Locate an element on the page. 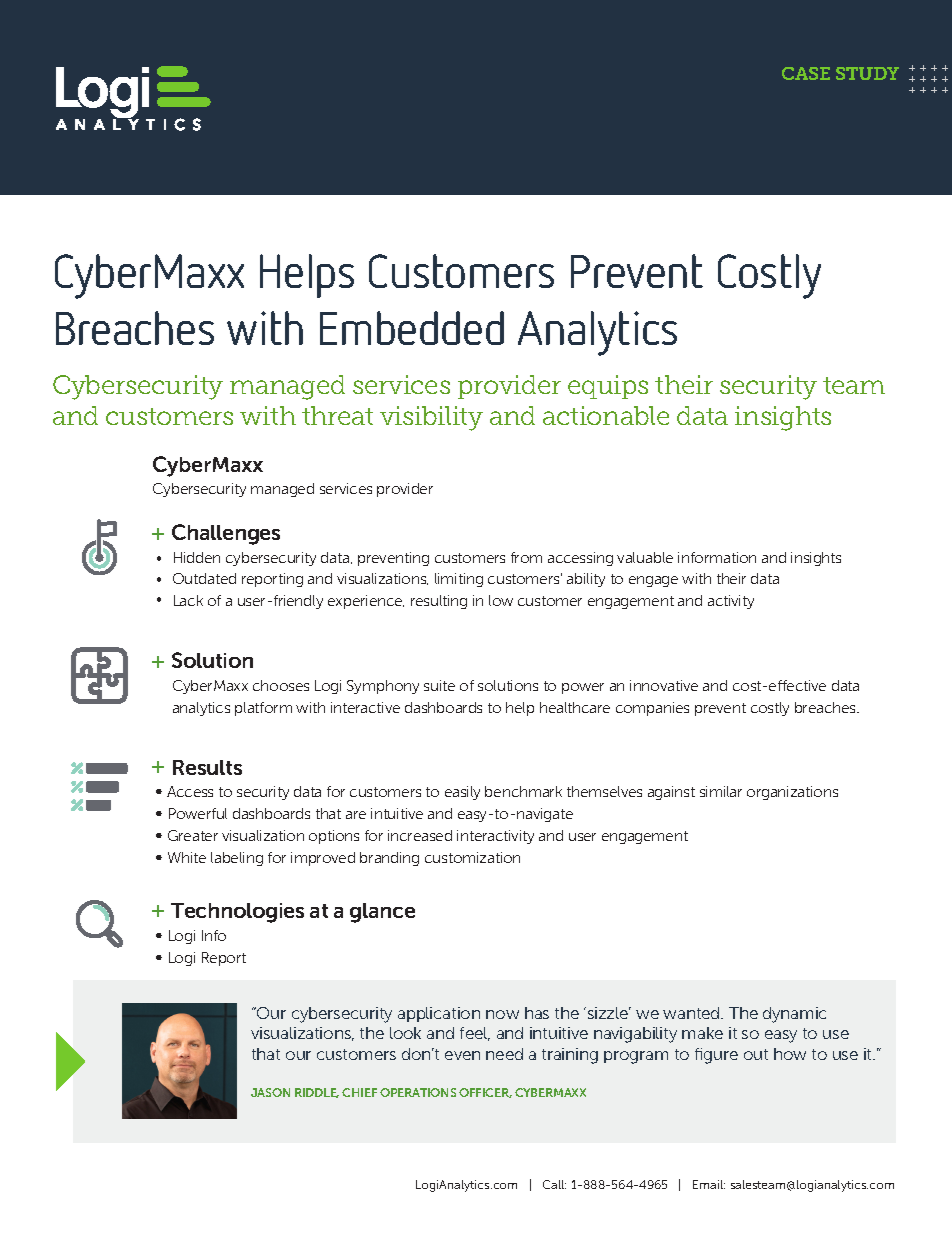  Call is located at coordinates (554, 1184).
